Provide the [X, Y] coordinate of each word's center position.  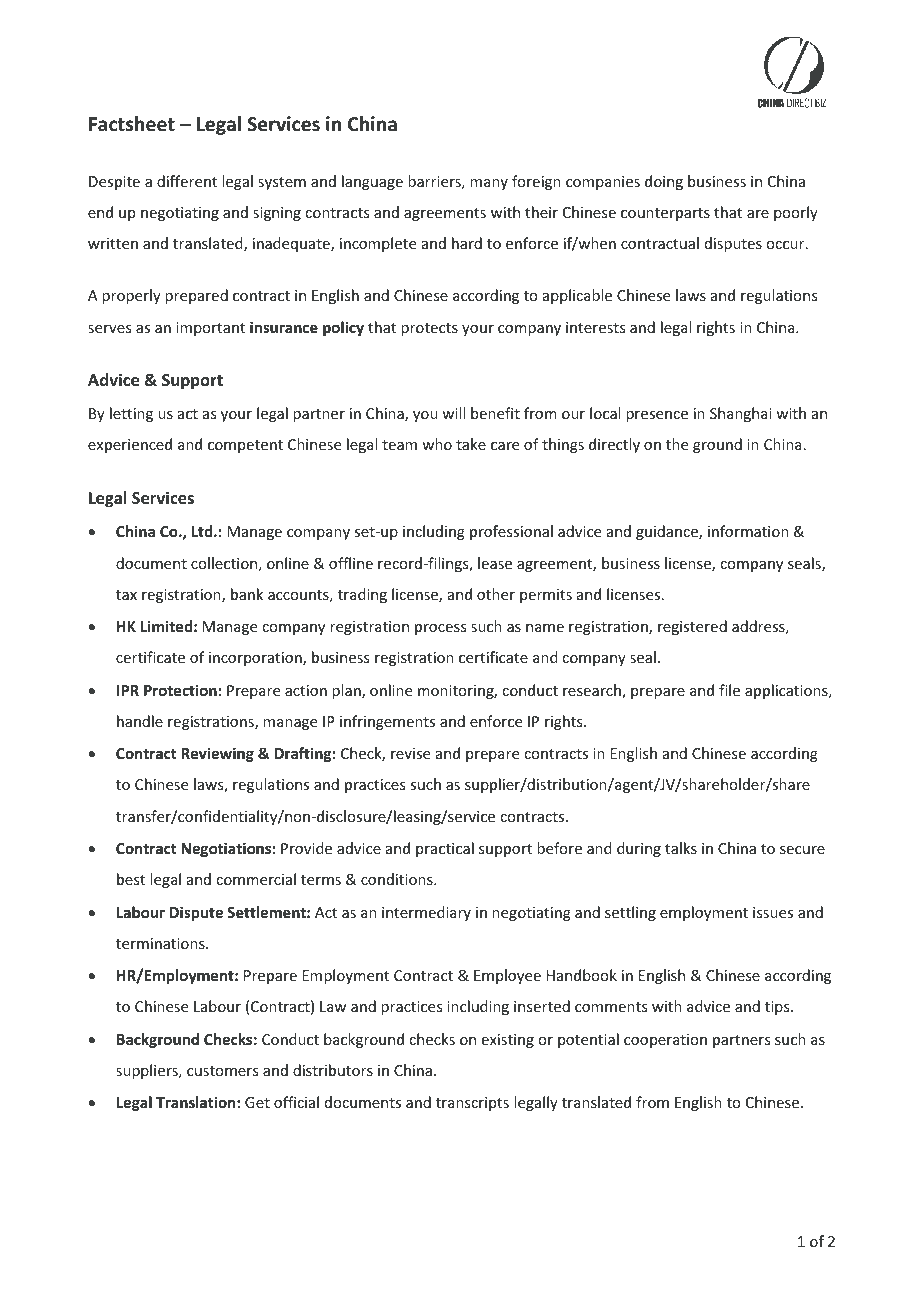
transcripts [472, 1104]
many [489, 184]
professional [511, 532]
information [748, 531]
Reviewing [217, 754]
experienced [130, 445]
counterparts [665, 214]
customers [222, 1071]
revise [410, 753]
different [187, 181]
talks [681, 848]
